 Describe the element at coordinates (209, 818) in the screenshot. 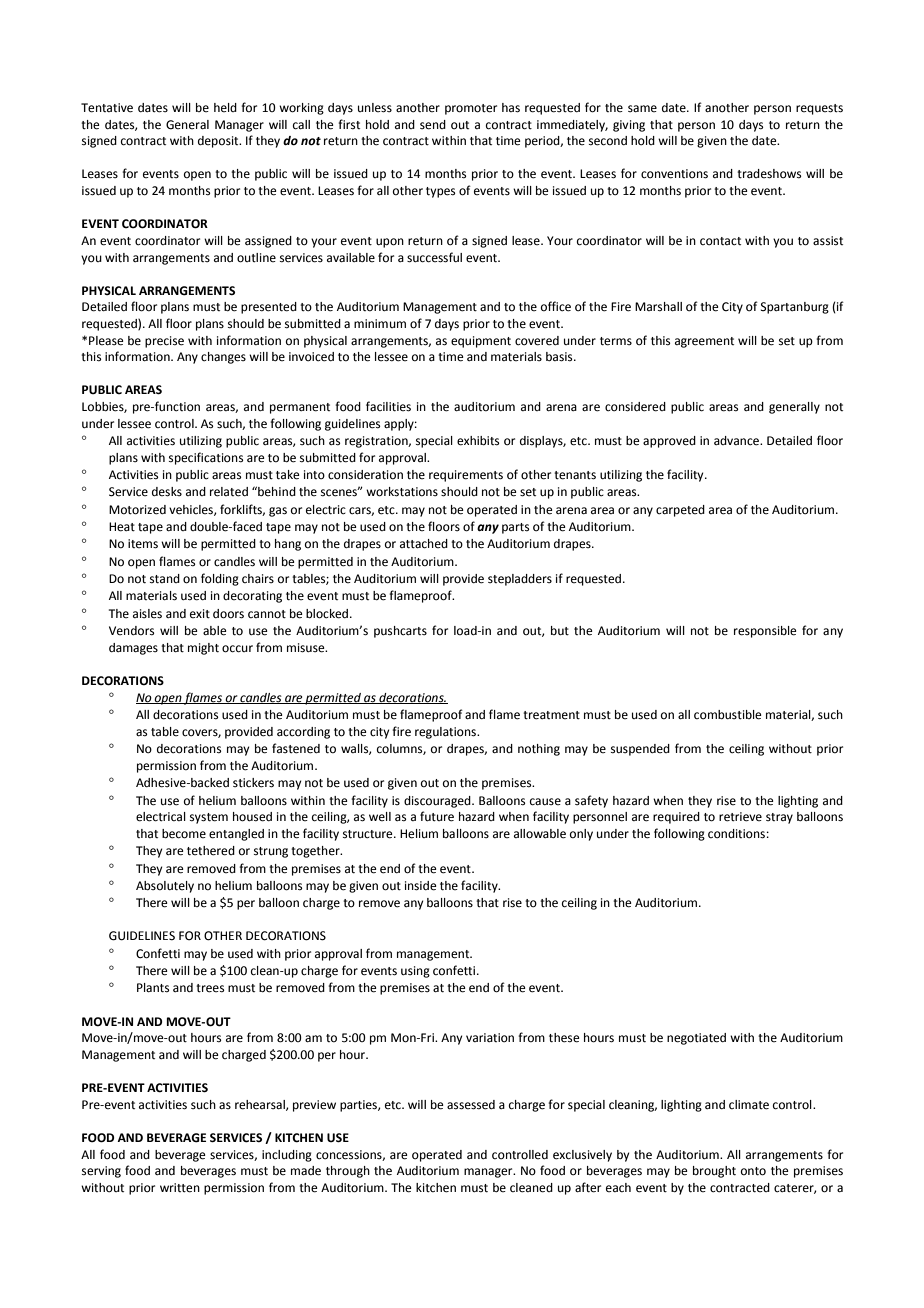

I see `system` at that location.
